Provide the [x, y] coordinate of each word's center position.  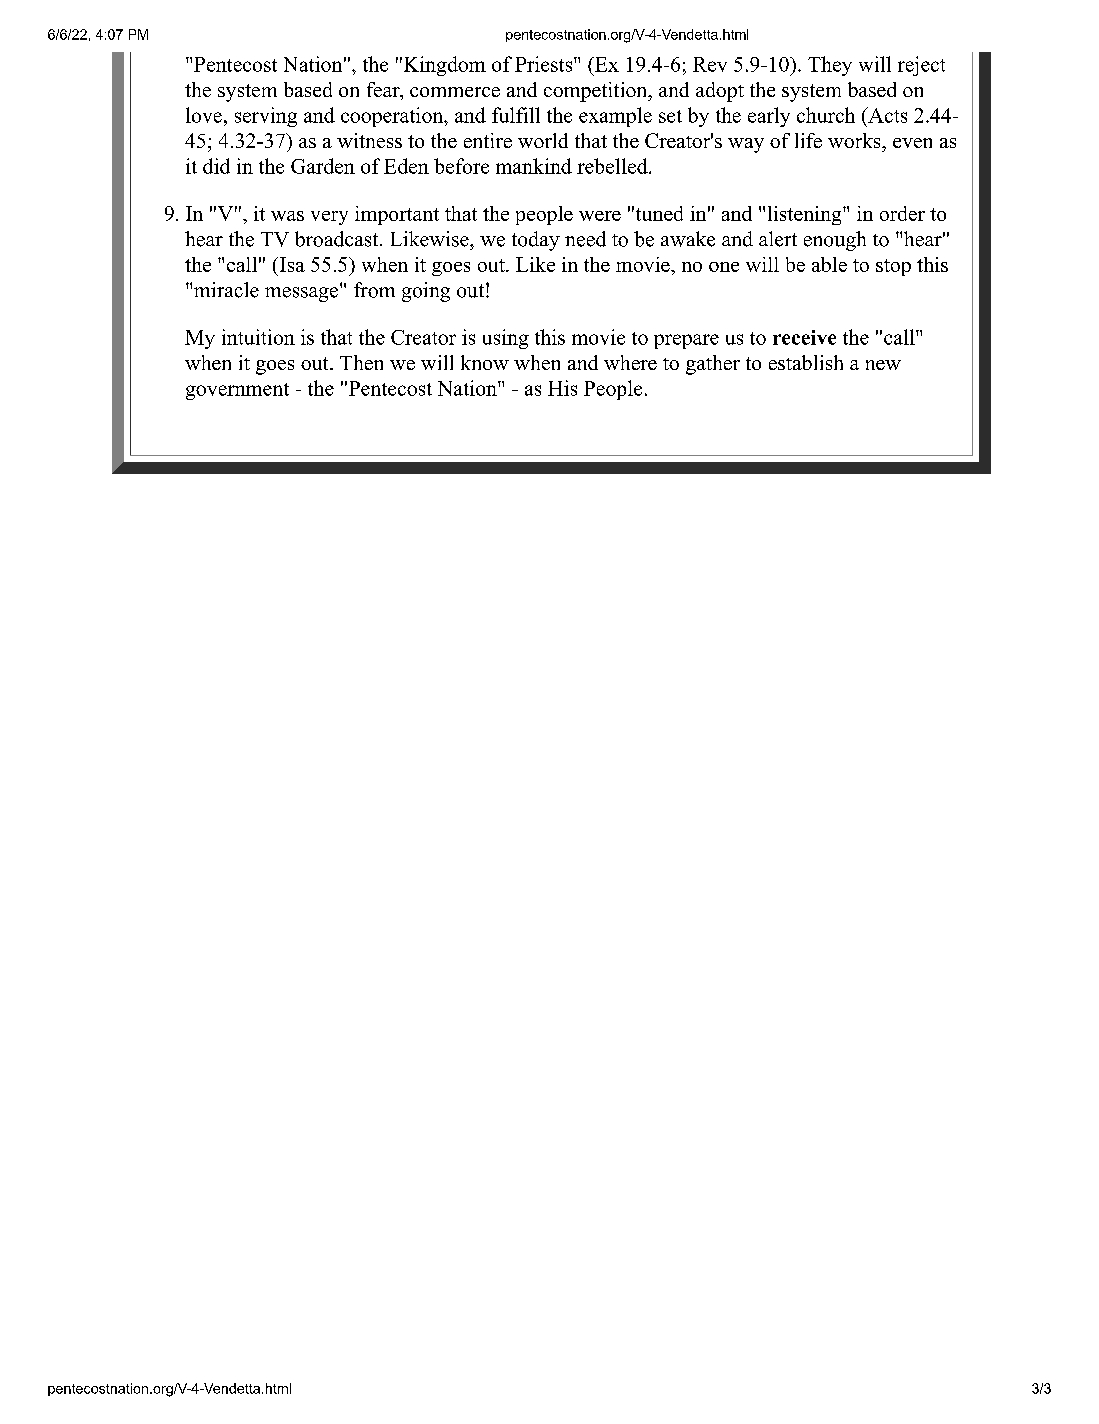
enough [835, 241]
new [883, 365]
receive [804, 337]
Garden [323, 166]
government [237, 391]
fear [384, 91]
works [855, 140]
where [630, 362]
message [301, 294]
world [543, 140]
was [287, 216]
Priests [545, 64]
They [830, 66]
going [426, 292]
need [585, 239]
